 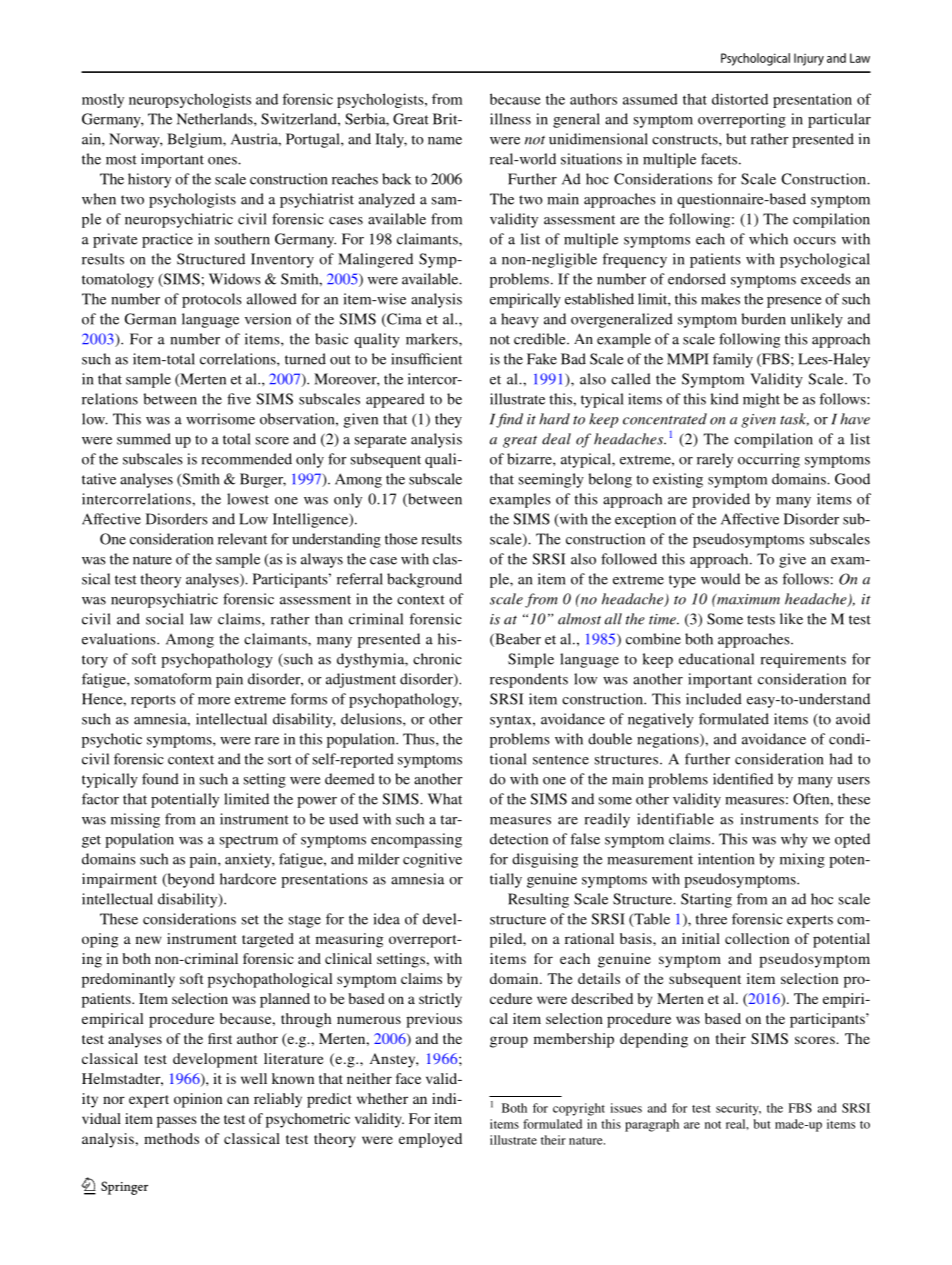 I want to click on Netherlands, so click(x=216, y=119).
